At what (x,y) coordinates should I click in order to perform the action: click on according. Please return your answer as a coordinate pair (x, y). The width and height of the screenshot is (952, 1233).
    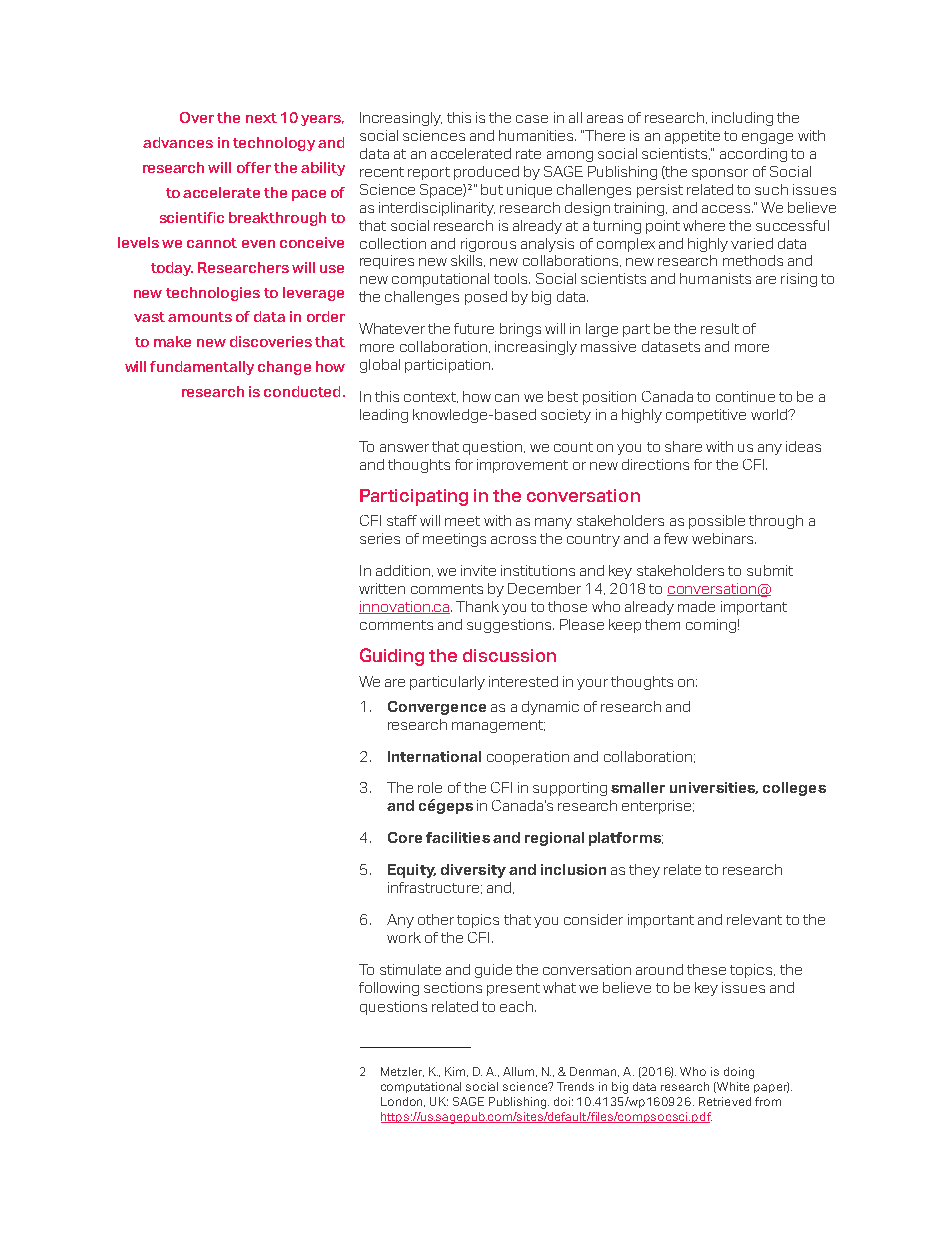
    Looking at the image, I should click on (753, 155).
